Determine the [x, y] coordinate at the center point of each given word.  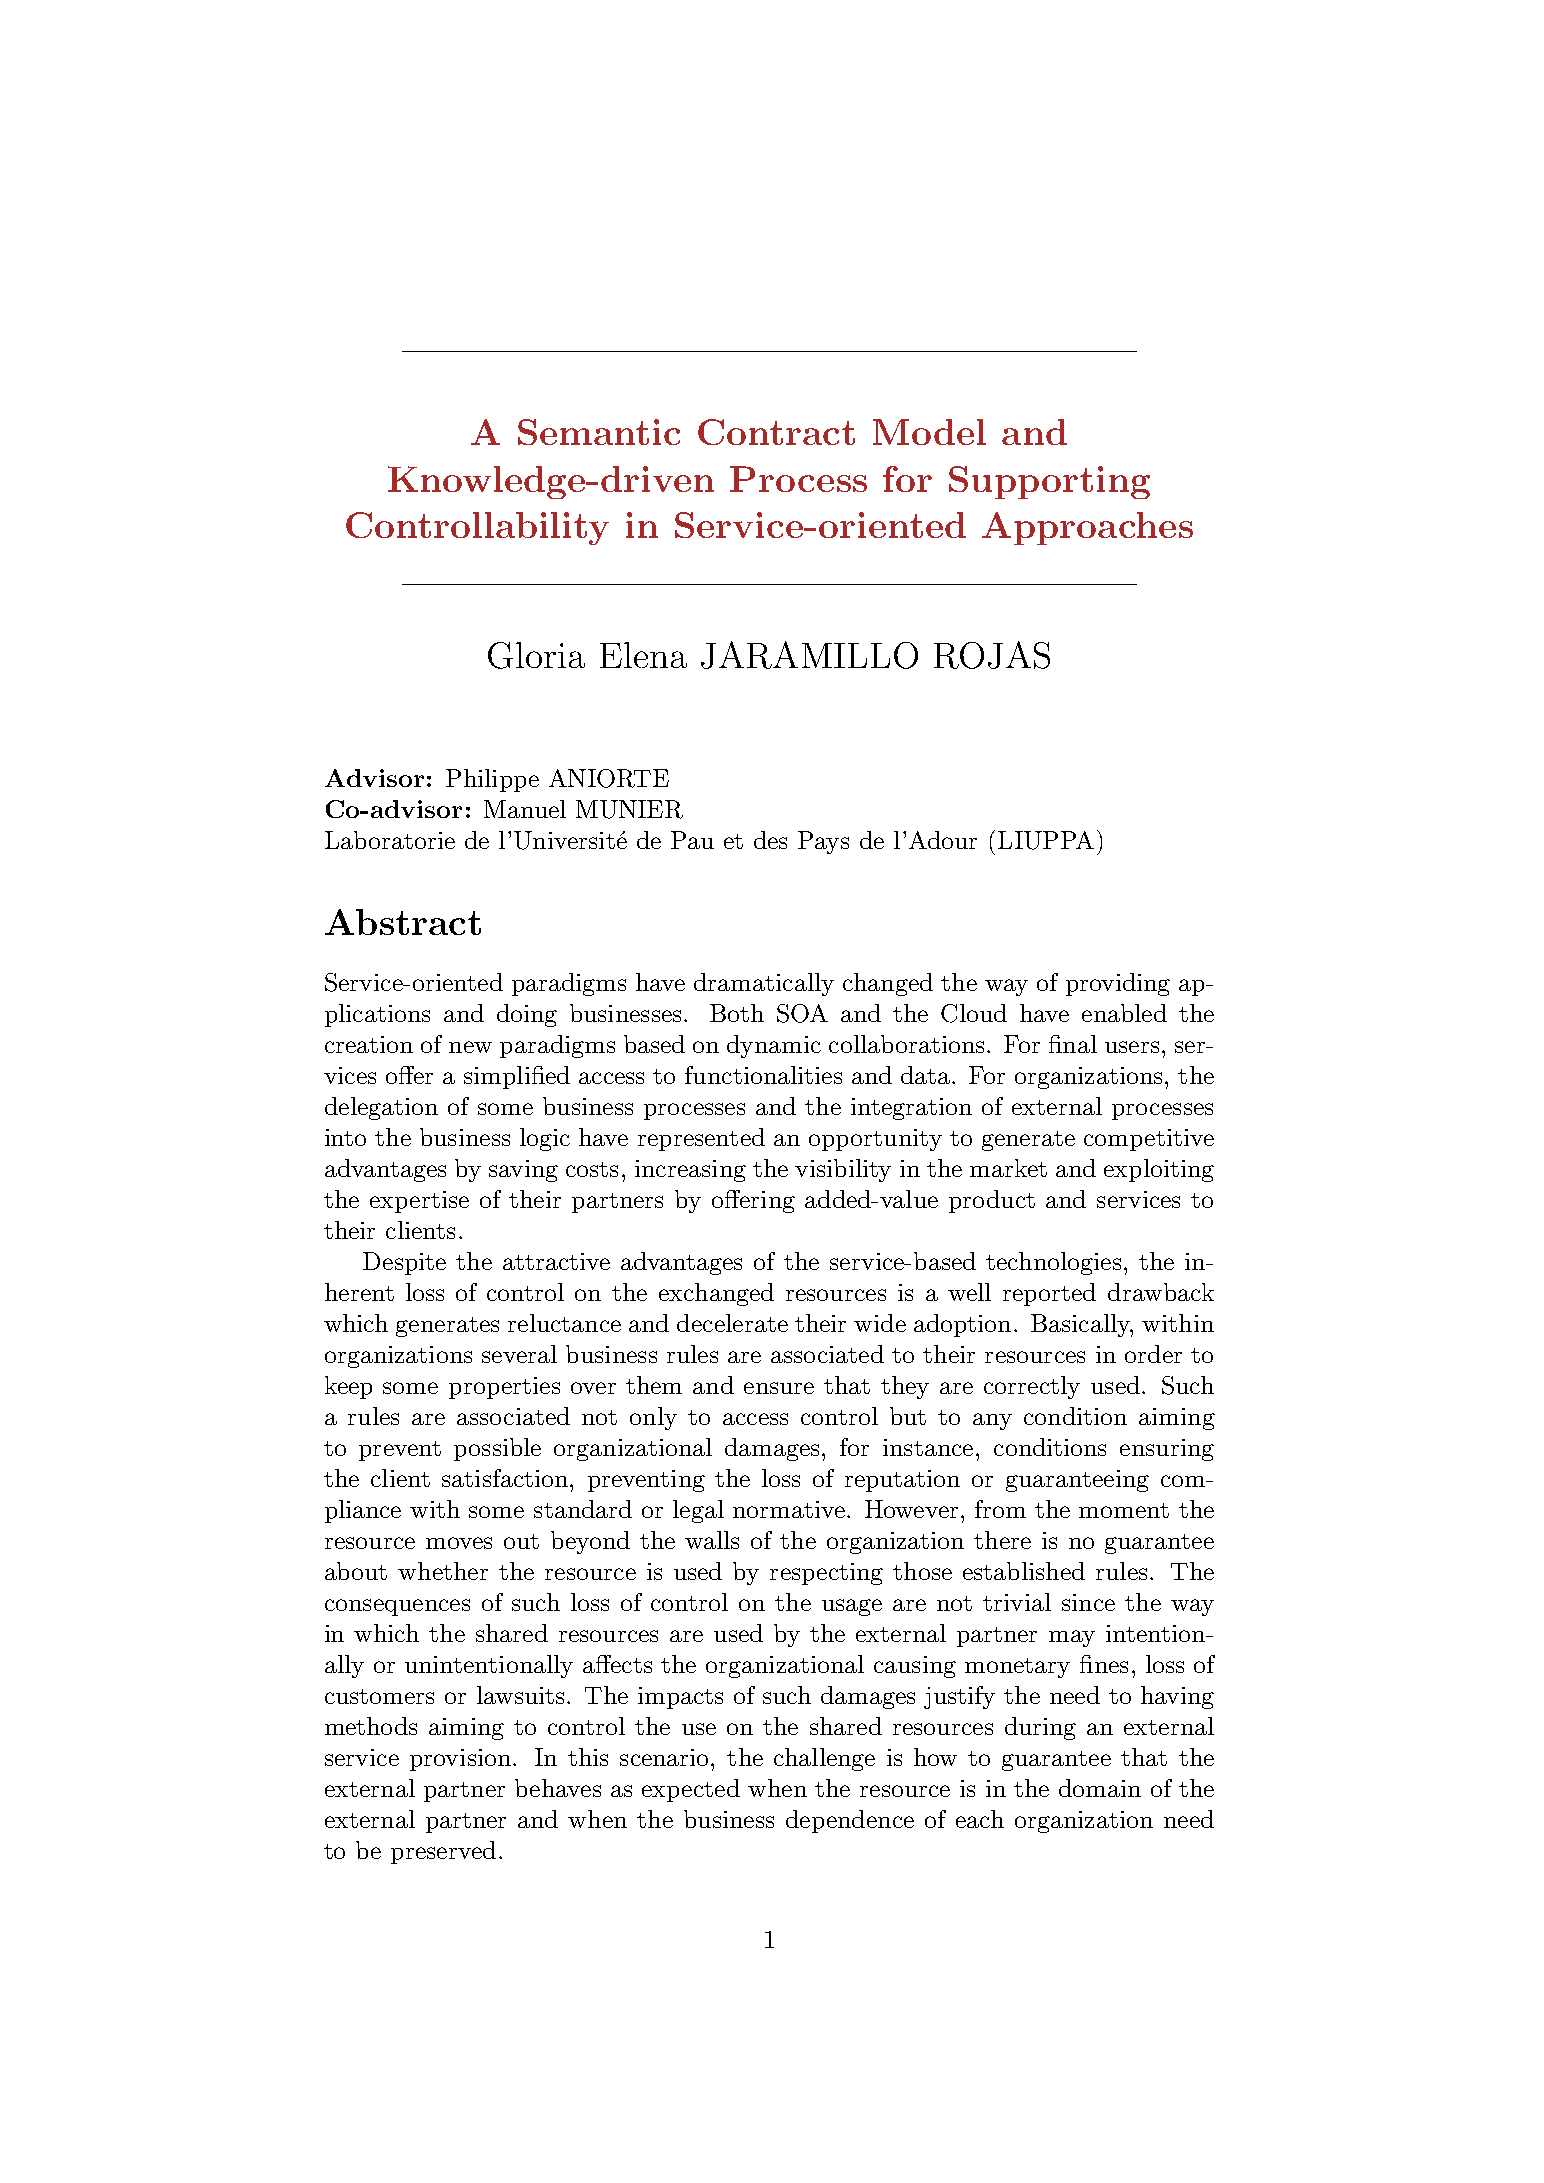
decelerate [732, 1323]
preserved [443, 1852]
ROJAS [992, 655]
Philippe [492, 780]
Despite [404, 1263]
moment [1124, 1510]
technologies [1053, 1263]
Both [737, 1013]
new [470, 1047]
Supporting [1049, 482]
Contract [776, 432]
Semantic [599, 432]
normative [789, 1509]
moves [459, 1543]
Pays [823, 842]
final [1073, 1044]
